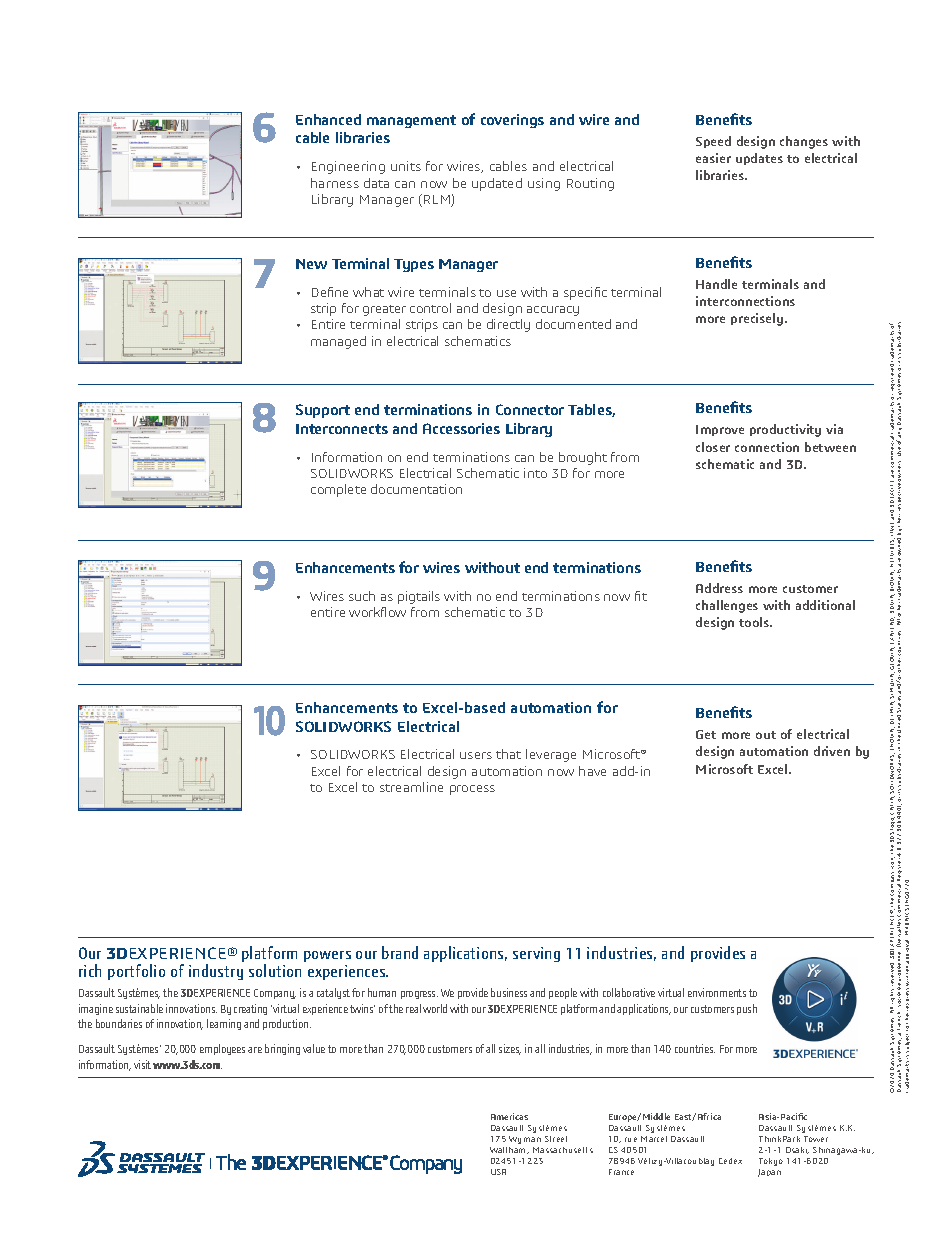 The height and width of the screenshot is (1233, 952). What do you see at coordinates (328, 119) in the screenshot?
I see `Enhanced` at bounding box center [328, 119].
